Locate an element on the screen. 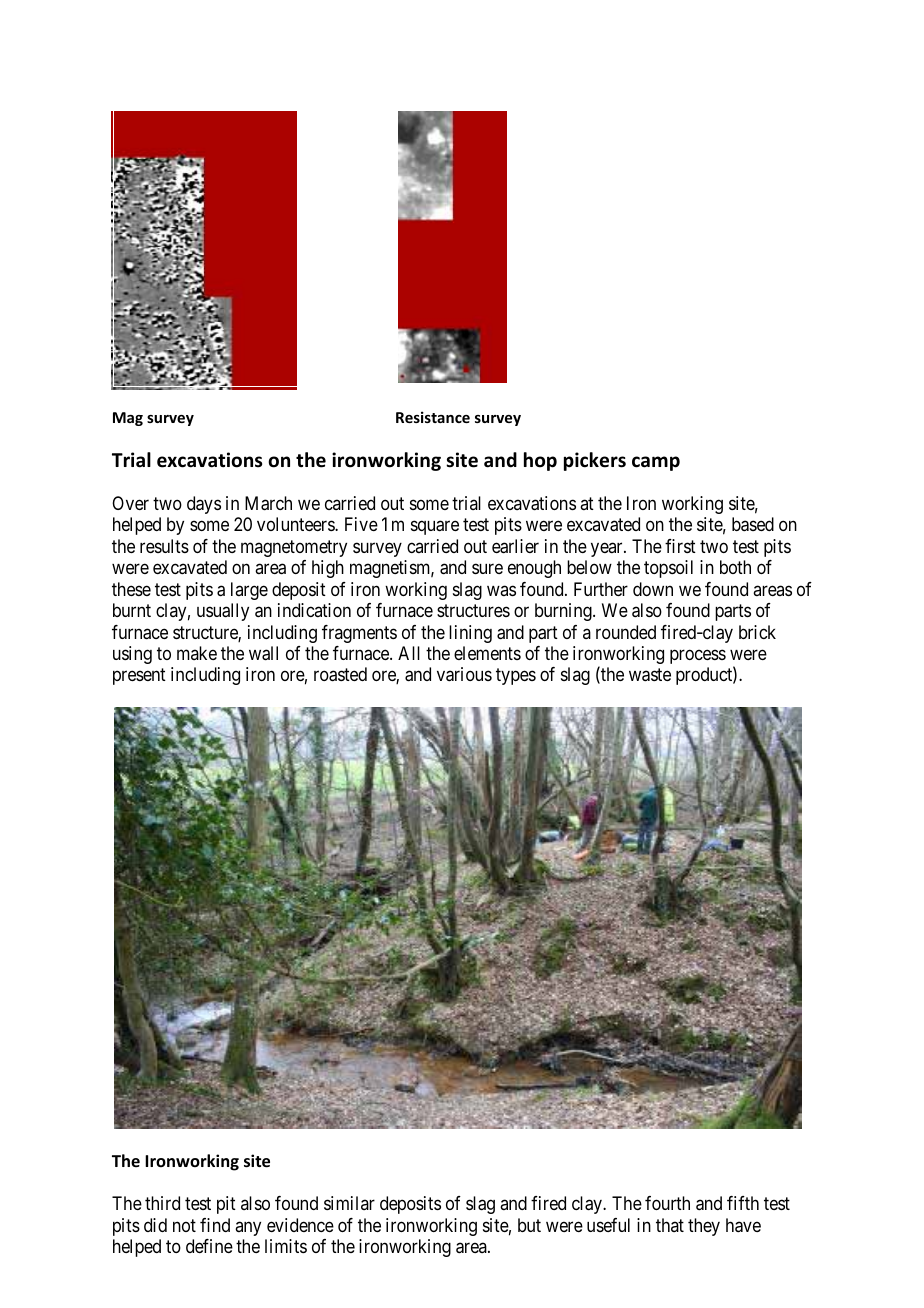 The width and height of the screenshot is (924, 1308). waste is located at coordinates (650, 675).
